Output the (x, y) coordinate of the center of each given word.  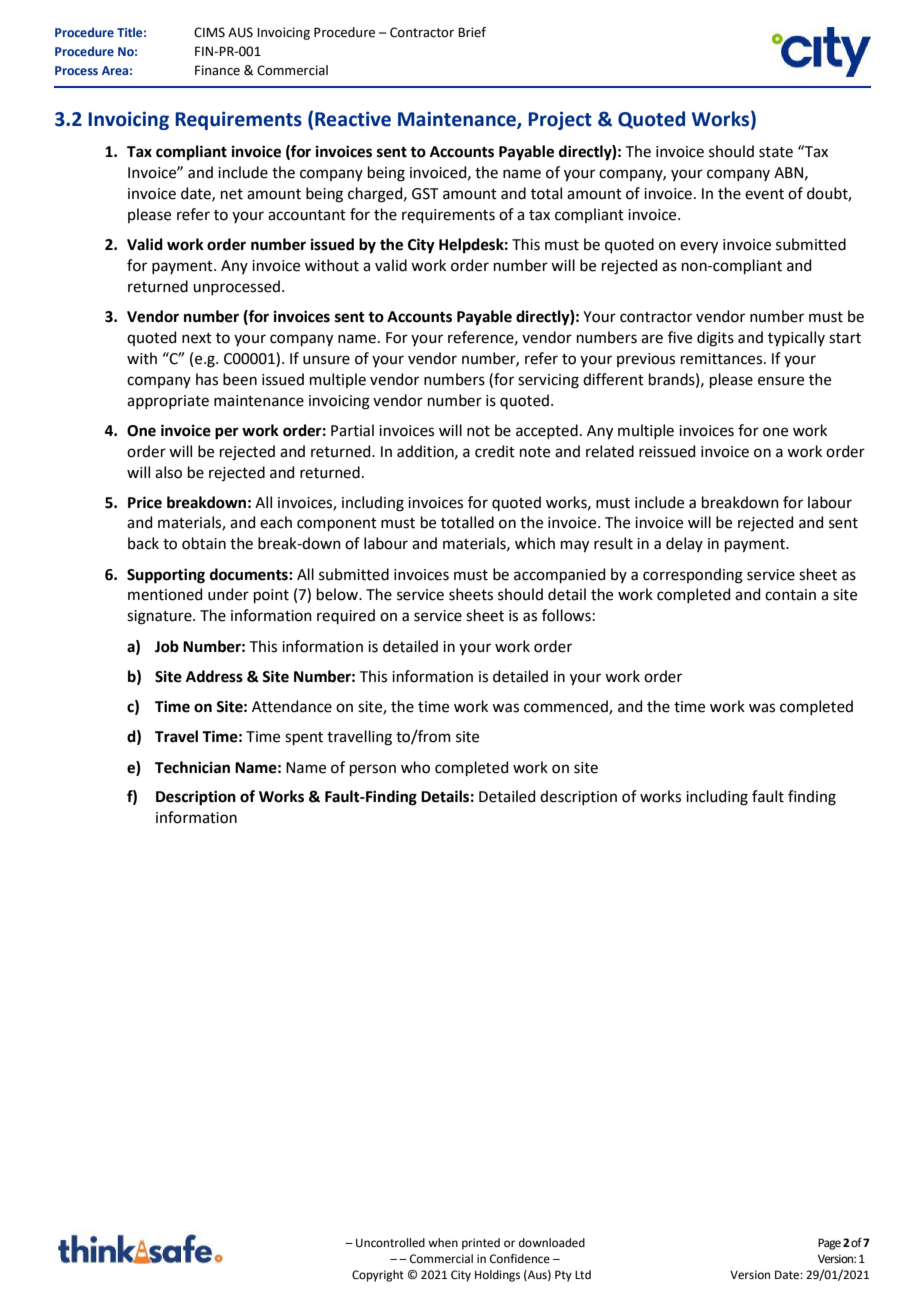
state (776, 152)
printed (481, 1244)
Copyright (378, 1276)
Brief (472, 32)
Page (829, 1244)
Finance (217, 70)
